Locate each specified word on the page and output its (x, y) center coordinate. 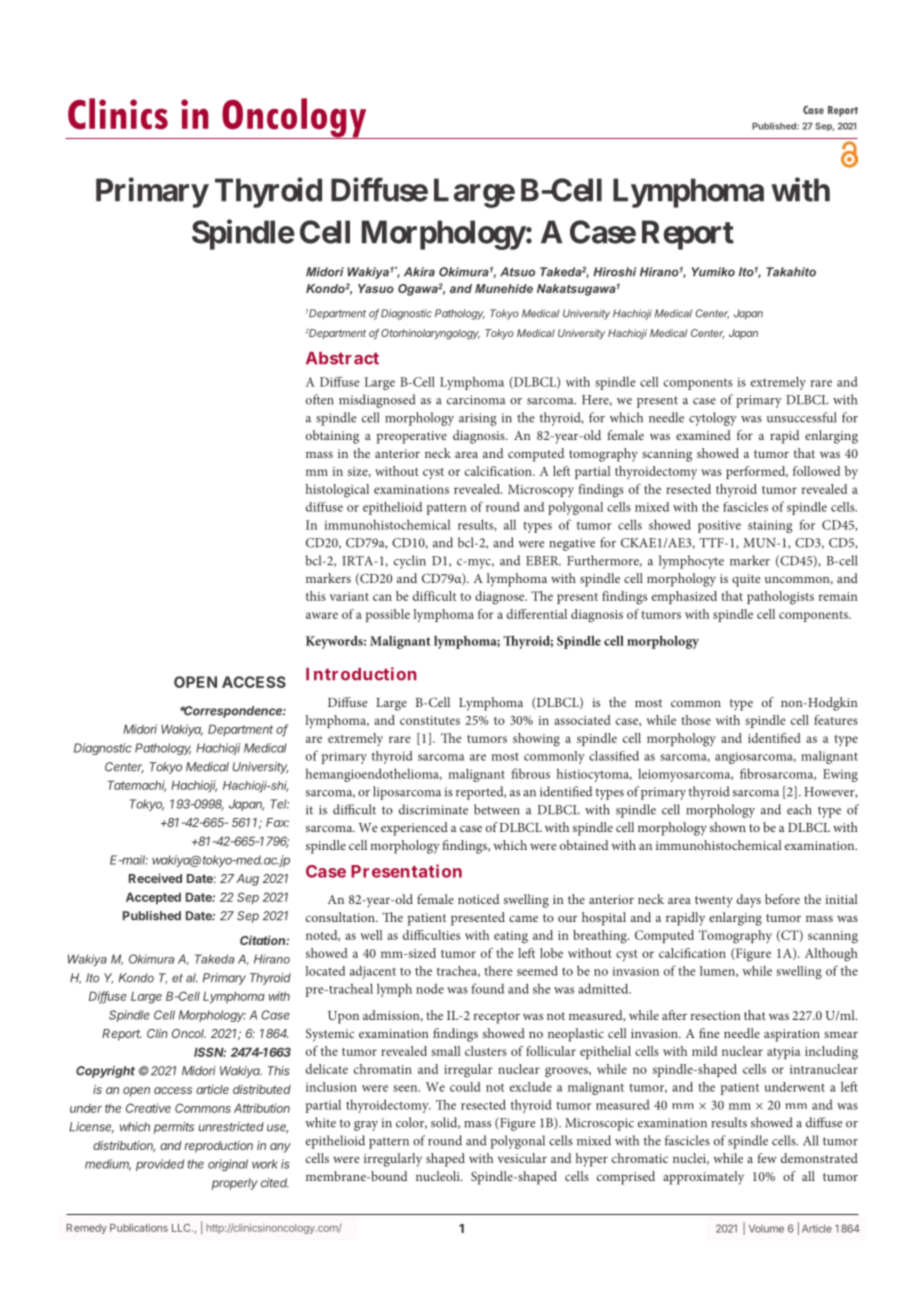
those (696, 720)
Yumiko (713, 272)
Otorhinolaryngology (430, 334)
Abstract (342, 358)
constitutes (430, 720)
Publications (139, 1227)
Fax (277, 822)
